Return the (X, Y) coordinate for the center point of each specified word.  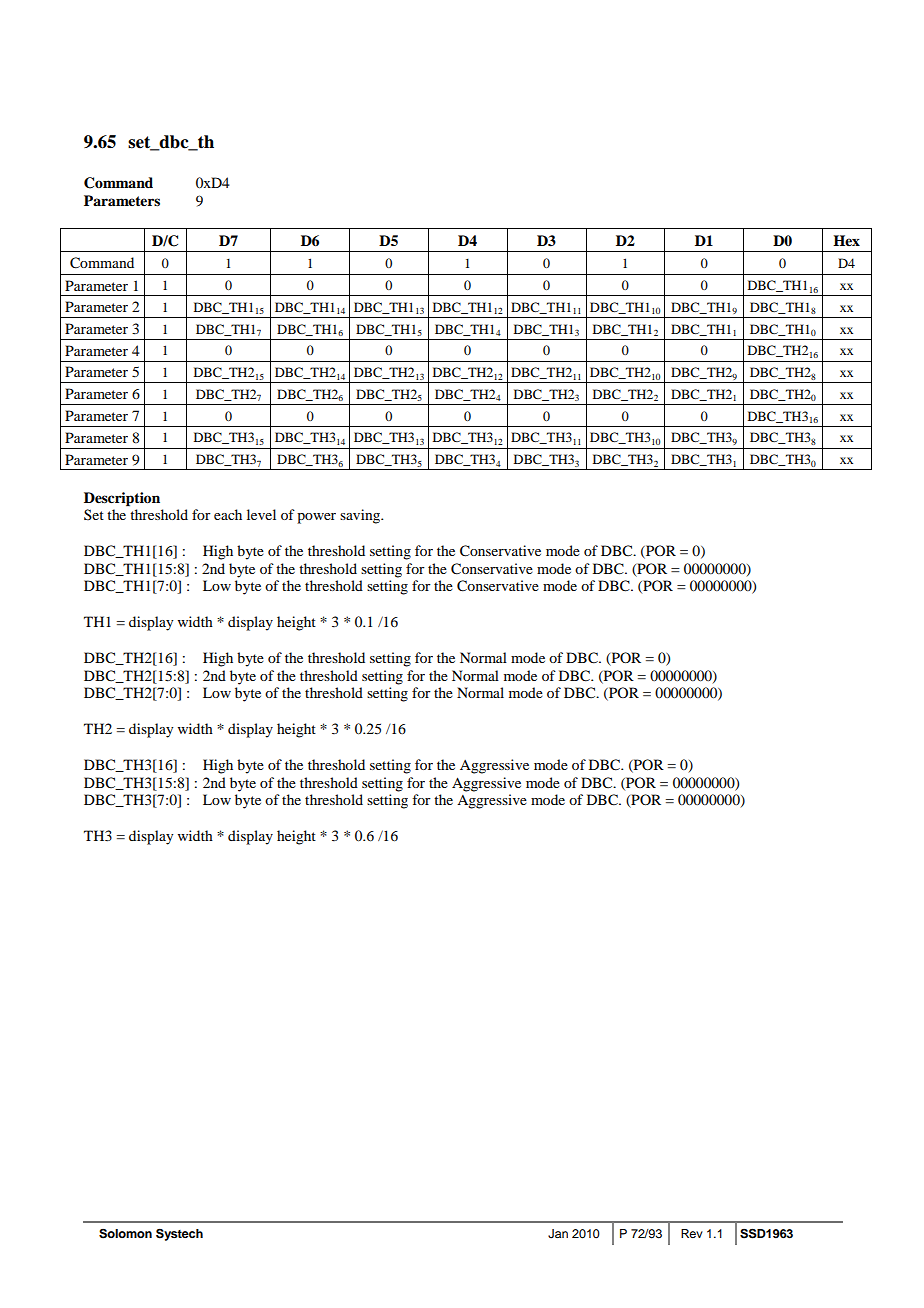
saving (361, 516)
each (228, 514)
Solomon (125, 1234)
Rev (692, 1233)
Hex (846, 240)
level (261, 514)
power (316, 518)
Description (122, 499)
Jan (558, 1234)
